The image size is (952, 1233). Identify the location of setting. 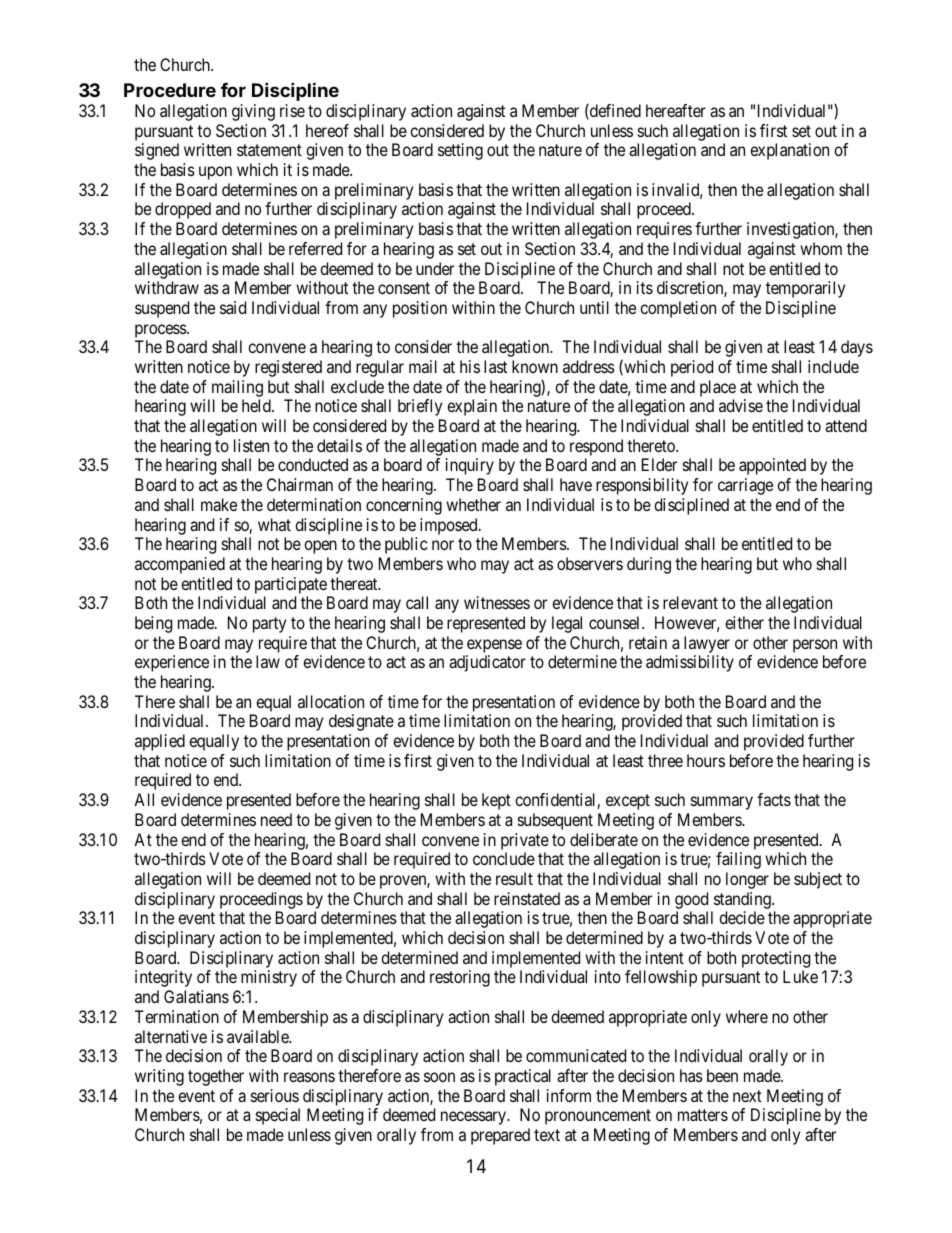
(460, 151).
